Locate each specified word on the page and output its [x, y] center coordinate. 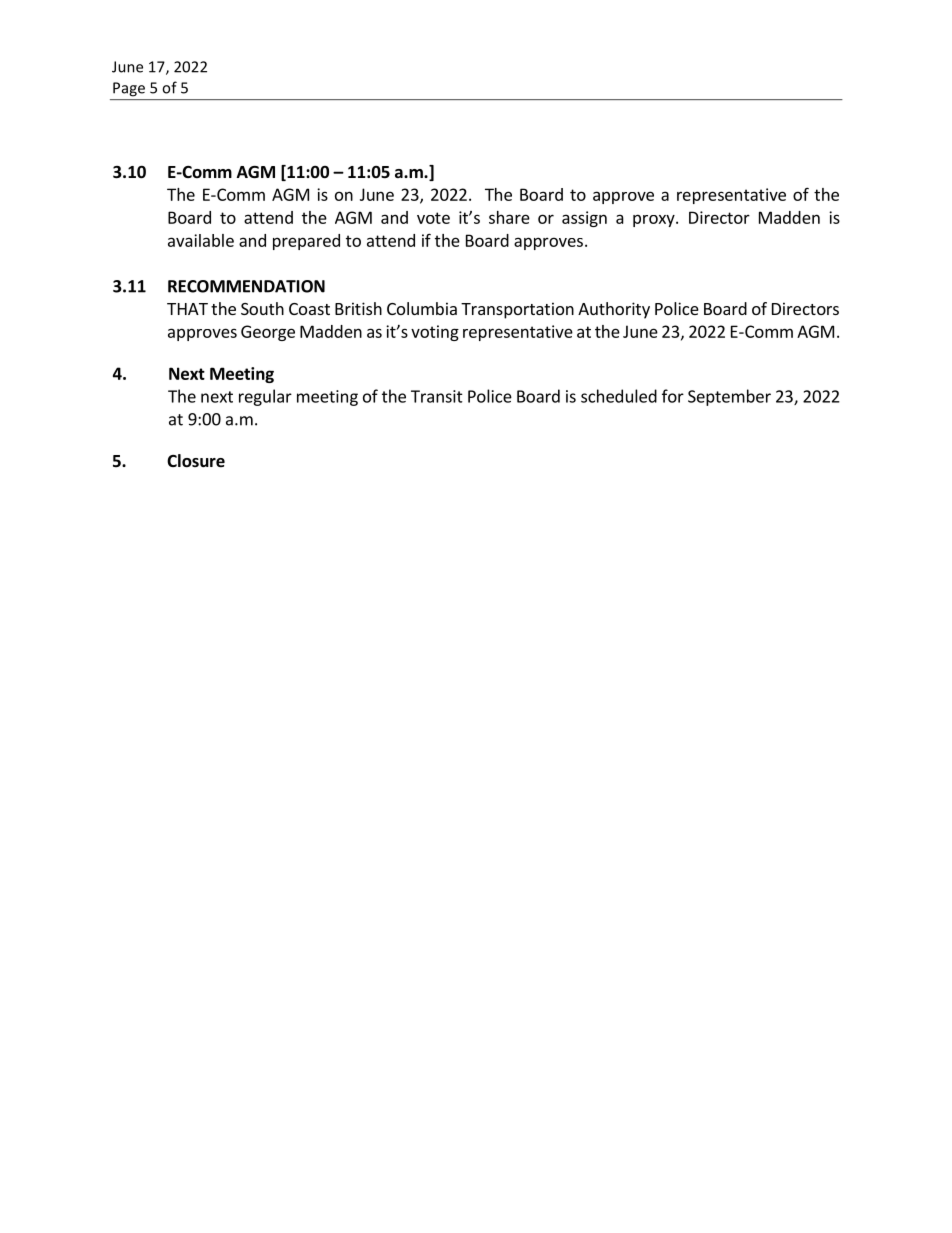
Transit [437, 396]
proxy [655, 220]
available [201, 240]
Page [129, 89]
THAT [187, 309]
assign [584, 219]
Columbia [422, 308]
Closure [196, 461]
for [673, 396]
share [509, 217]
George [268, 333]
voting [435, 333]
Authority [614, 310]
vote [433, 218]
